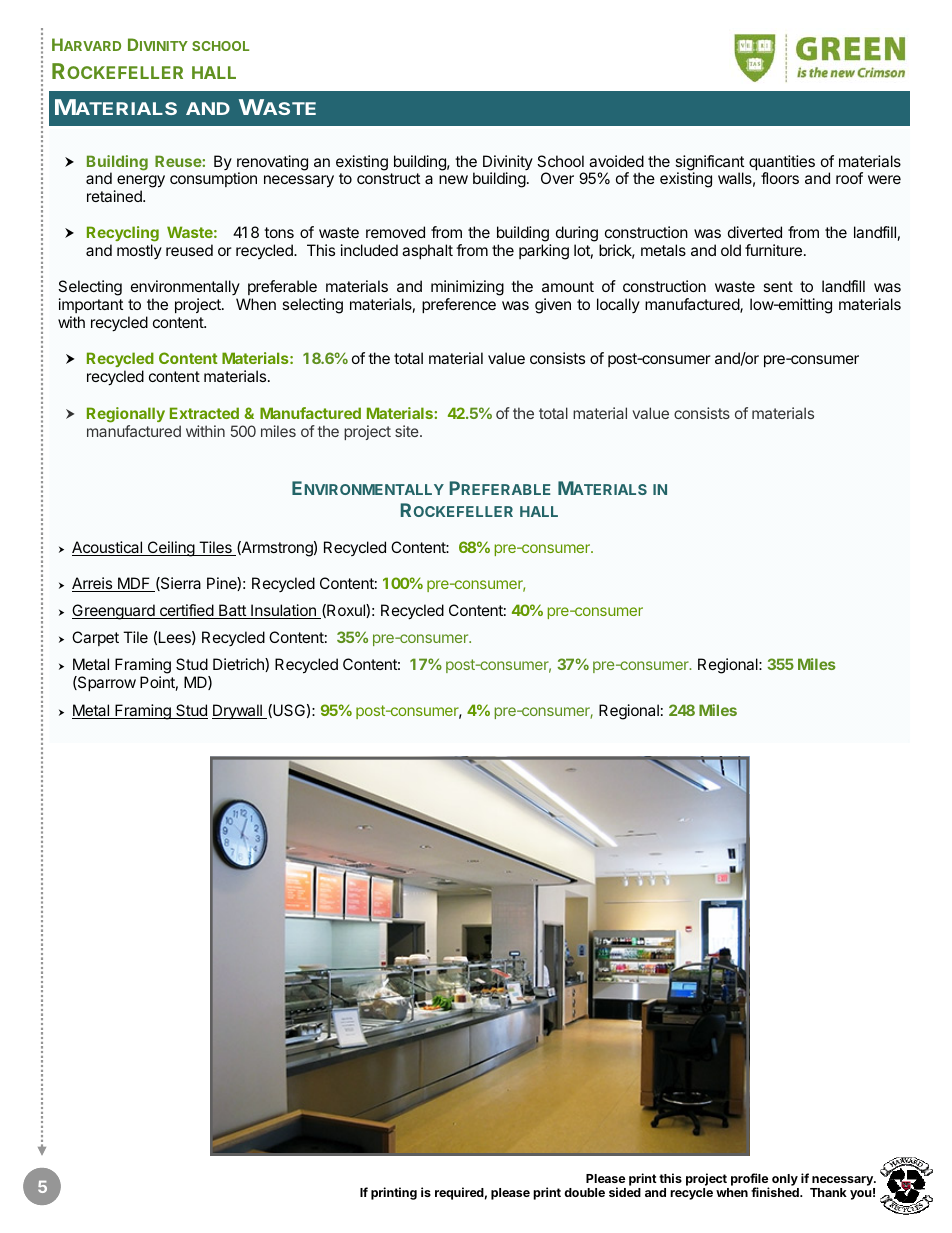  Describe the element at coordinates (584, 1192) in the screenshot. I see `double` at that location.
